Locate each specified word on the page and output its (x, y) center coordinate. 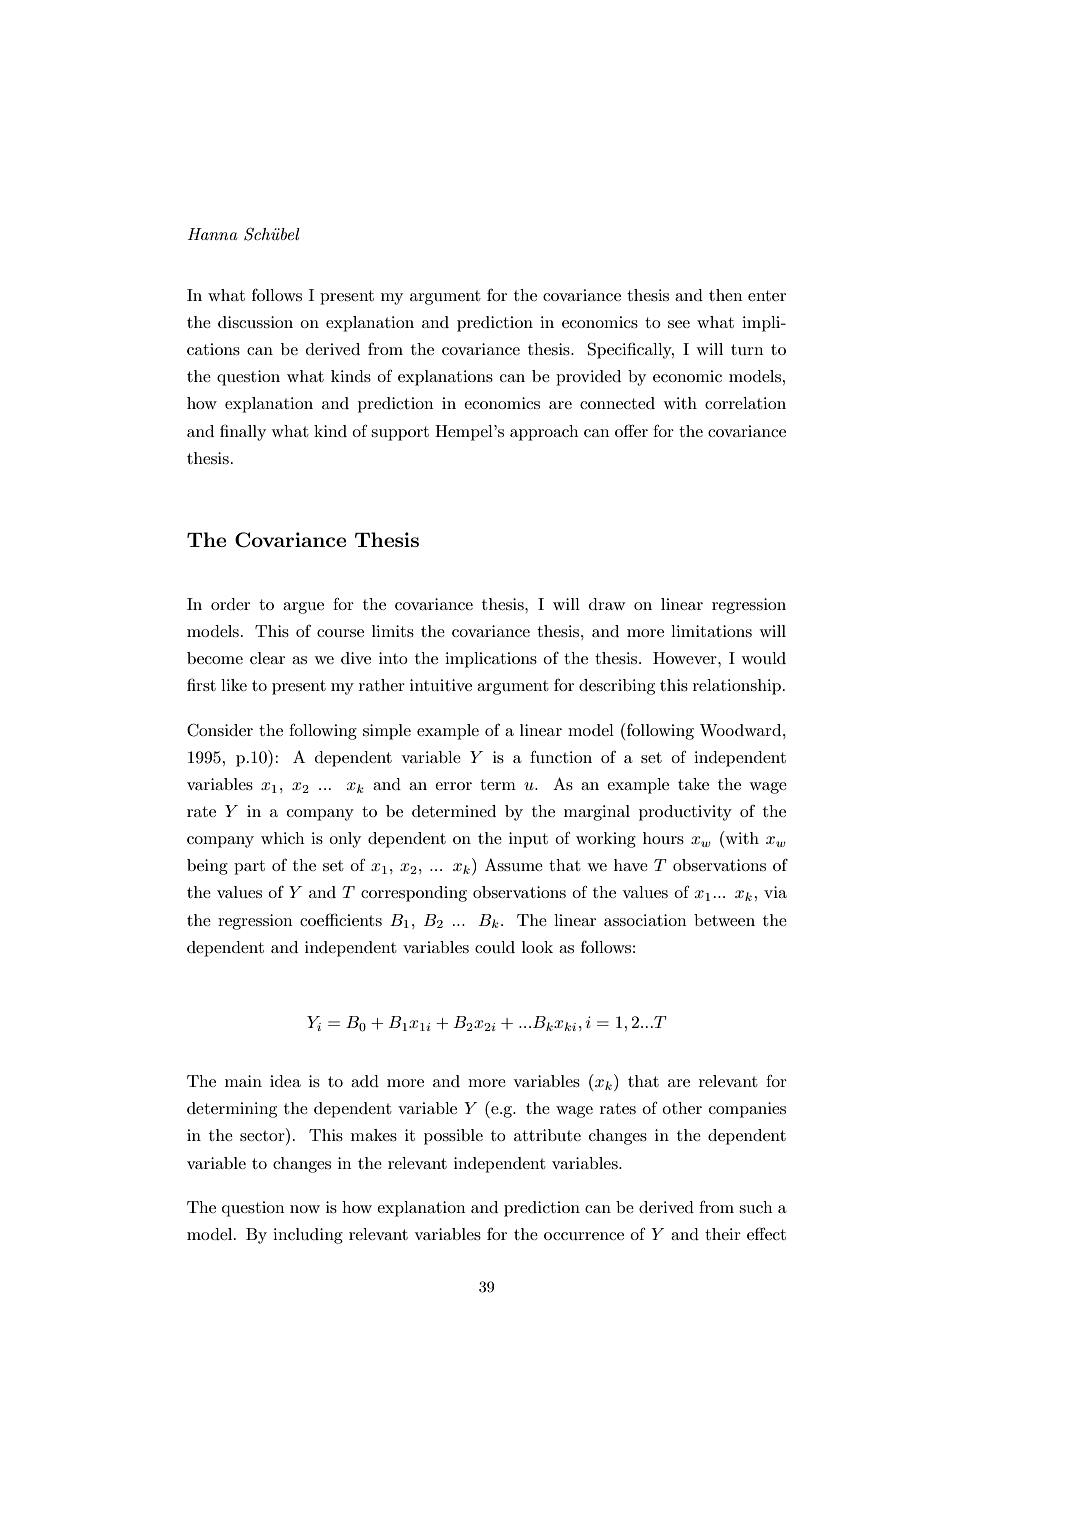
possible (453, 1137)
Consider (220, 730)
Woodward (742, 730)
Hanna (212, 234)
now (305, 1209)
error (453, 786)
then (726, 295)
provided (588, 378)
